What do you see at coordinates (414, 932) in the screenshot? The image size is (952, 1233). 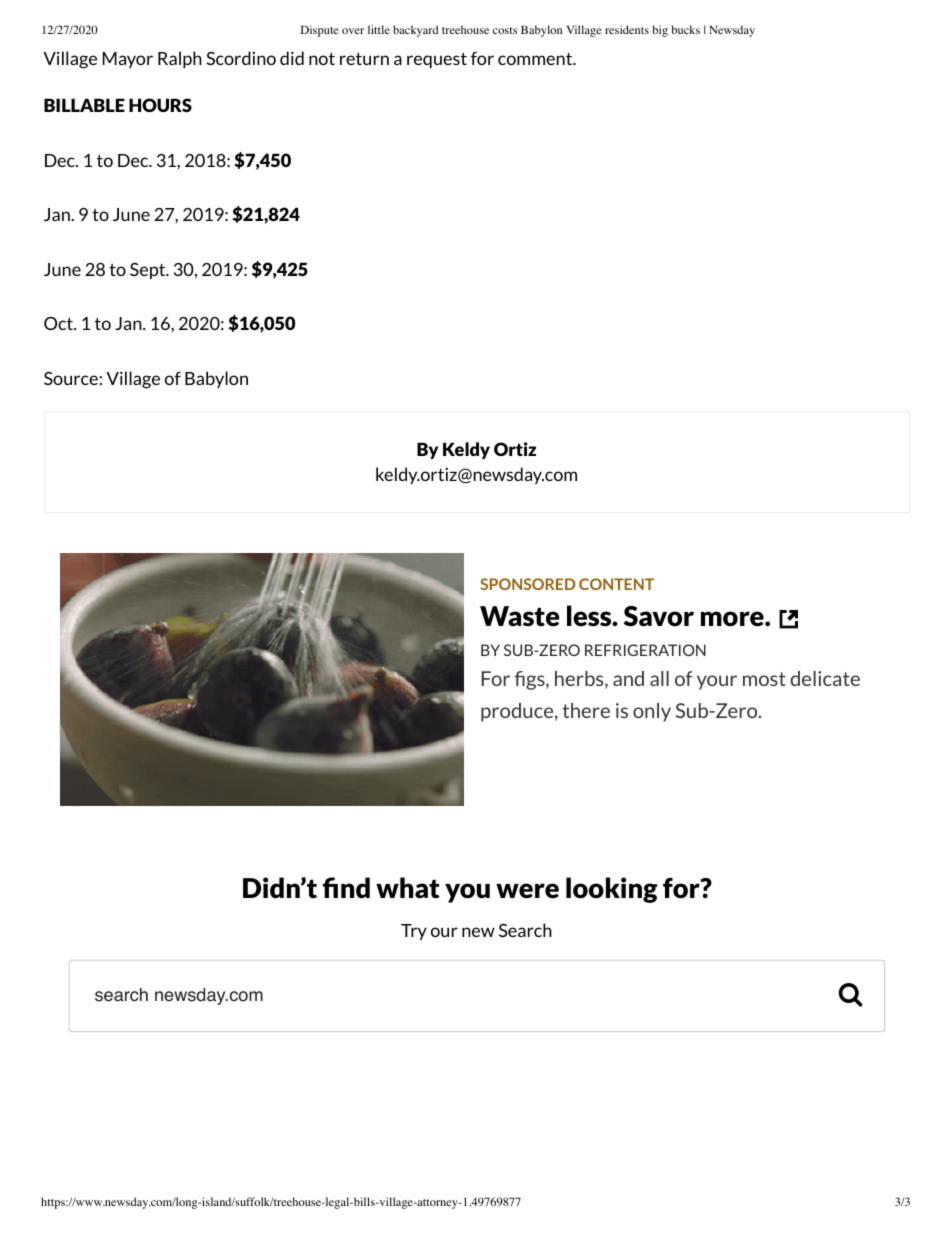 I see `Try` at bounding box center [414, 932].
